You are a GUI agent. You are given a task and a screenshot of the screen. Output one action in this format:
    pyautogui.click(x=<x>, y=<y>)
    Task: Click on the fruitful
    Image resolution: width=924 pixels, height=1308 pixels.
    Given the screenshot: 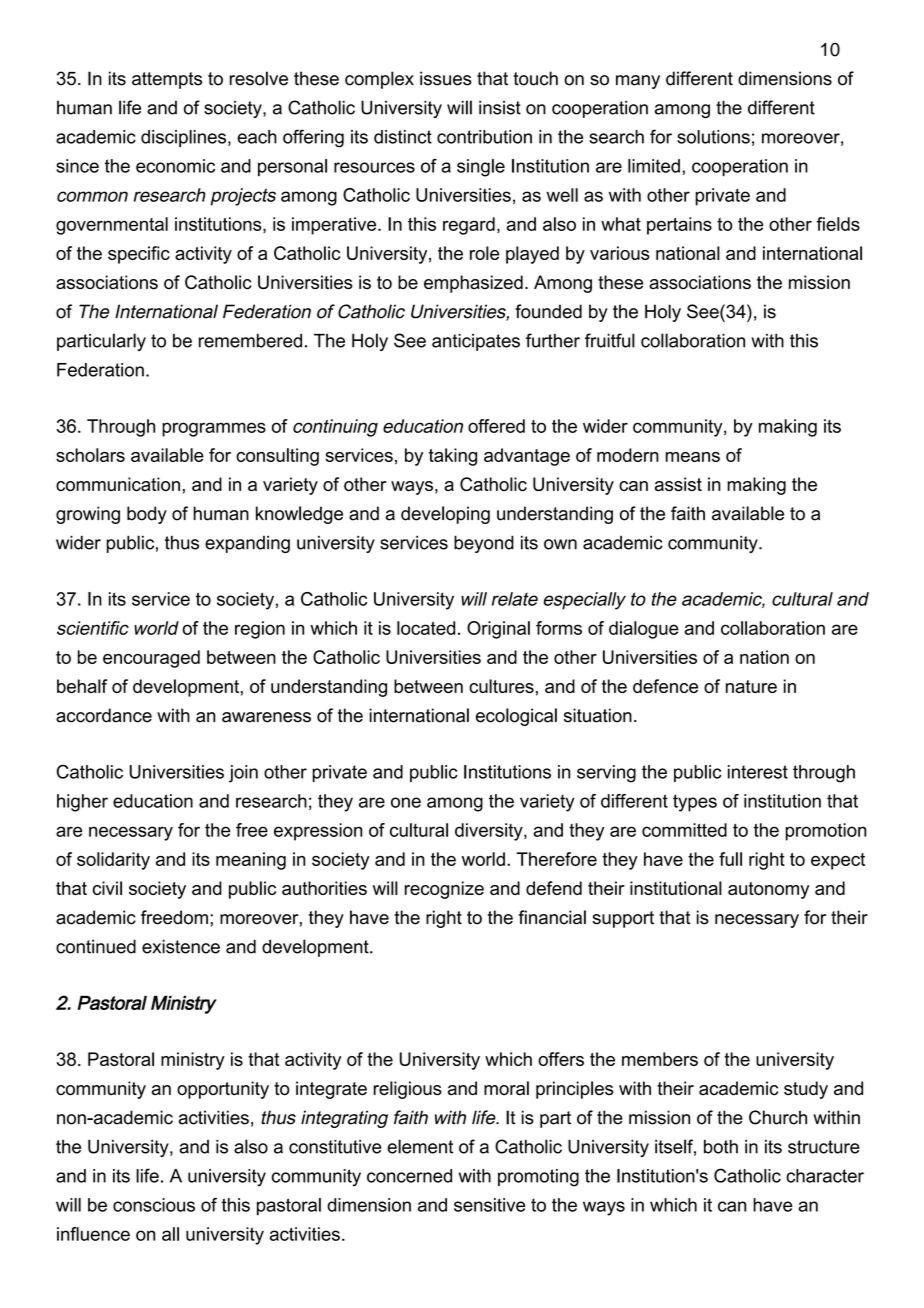 What is the action you would take?
    pyautogui.click(x=610, y=340)
